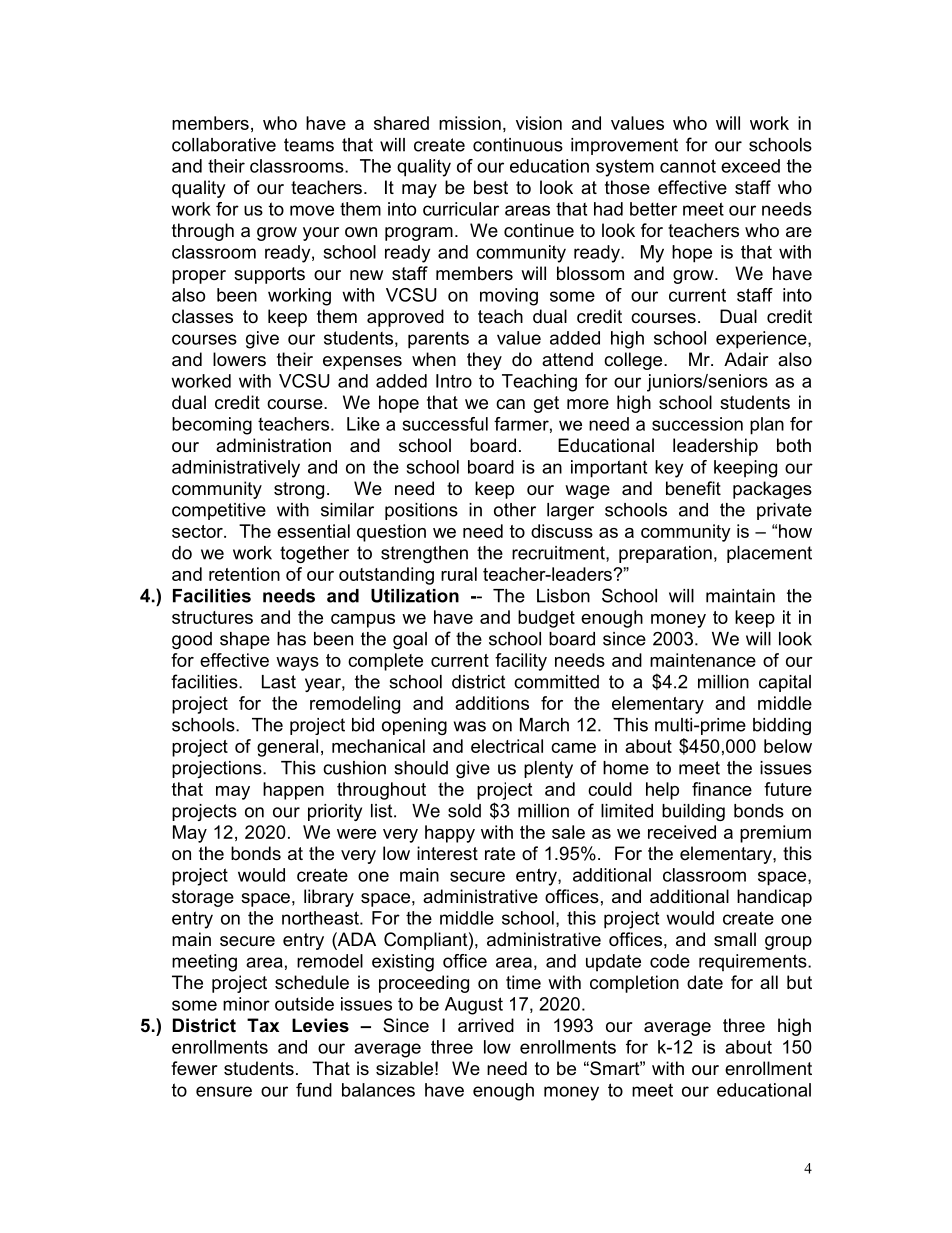 The image size is (952, 1233). I want to click on exceed, so click(750, 166).
